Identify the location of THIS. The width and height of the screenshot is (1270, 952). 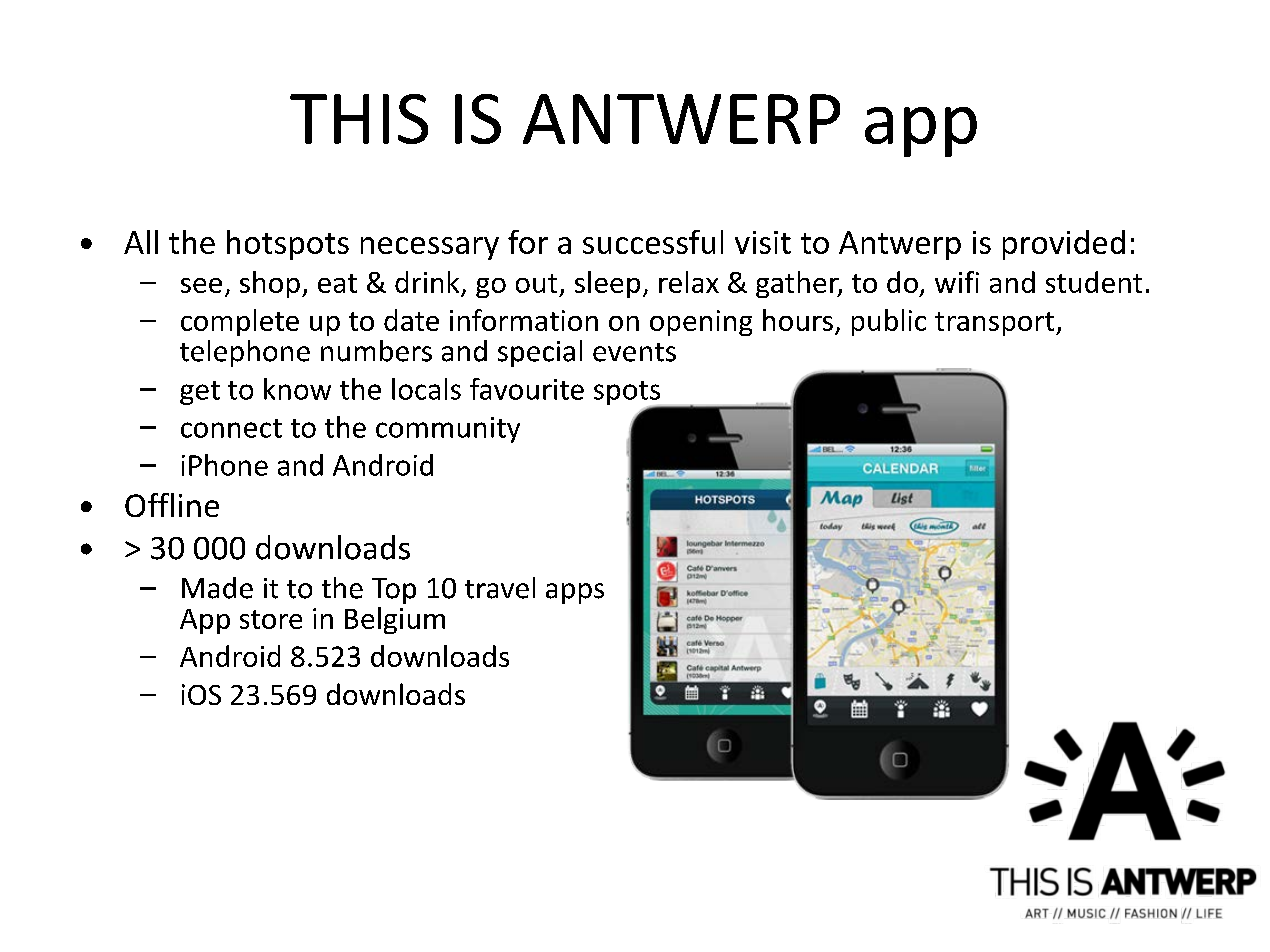
(359, 119).
